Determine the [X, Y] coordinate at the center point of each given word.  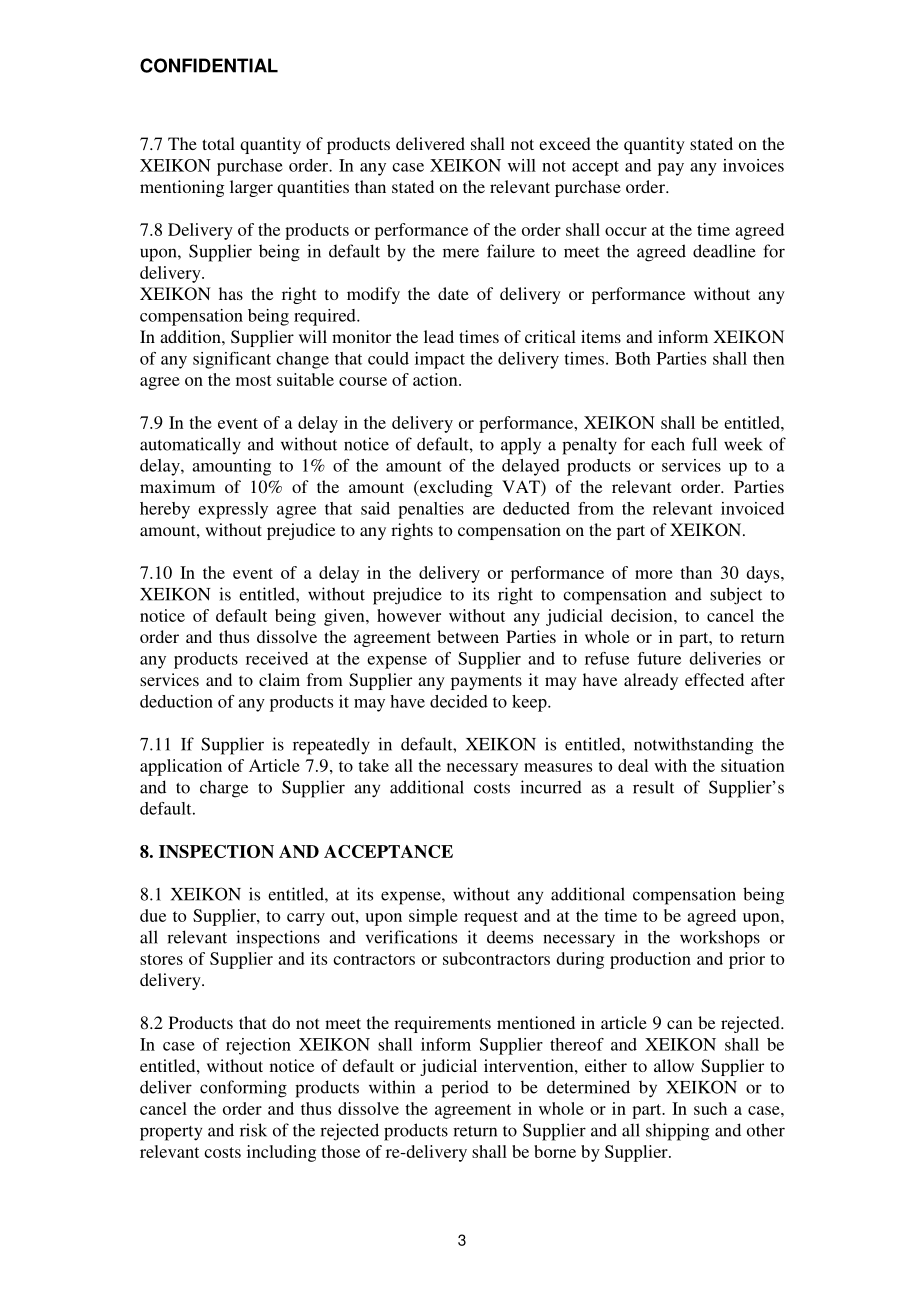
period [465, 1089]
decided [459, 701]
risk [253, 1130]
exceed [565, 143]
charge [224, 789]
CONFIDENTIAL [209, 65]
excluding [455, 488]
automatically [190, 445]
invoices [753, 165]
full [704, 444]
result [653, 787]
